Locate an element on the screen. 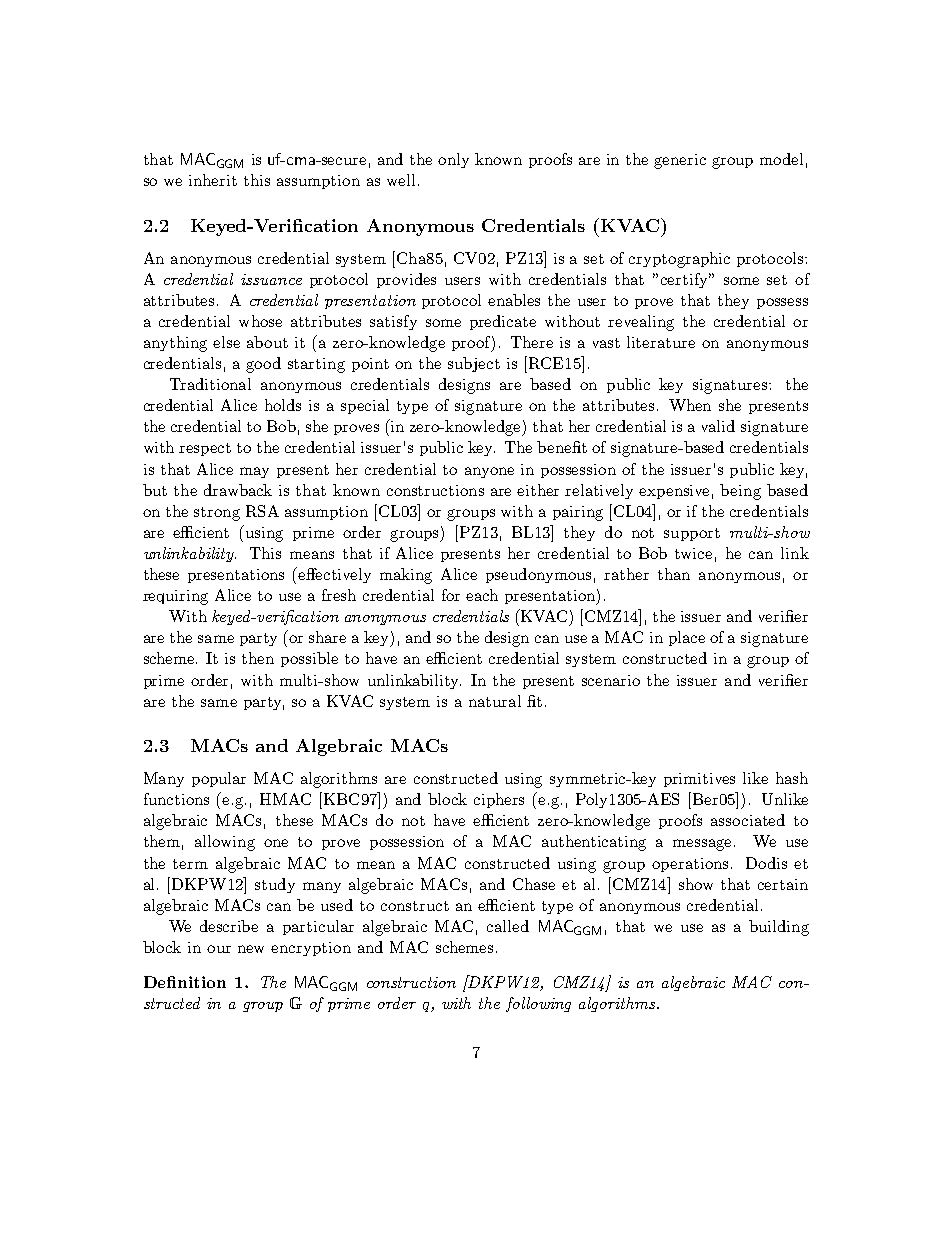 This screenshot has height=1233, width=952. building is located at coordinates (779, 928).
